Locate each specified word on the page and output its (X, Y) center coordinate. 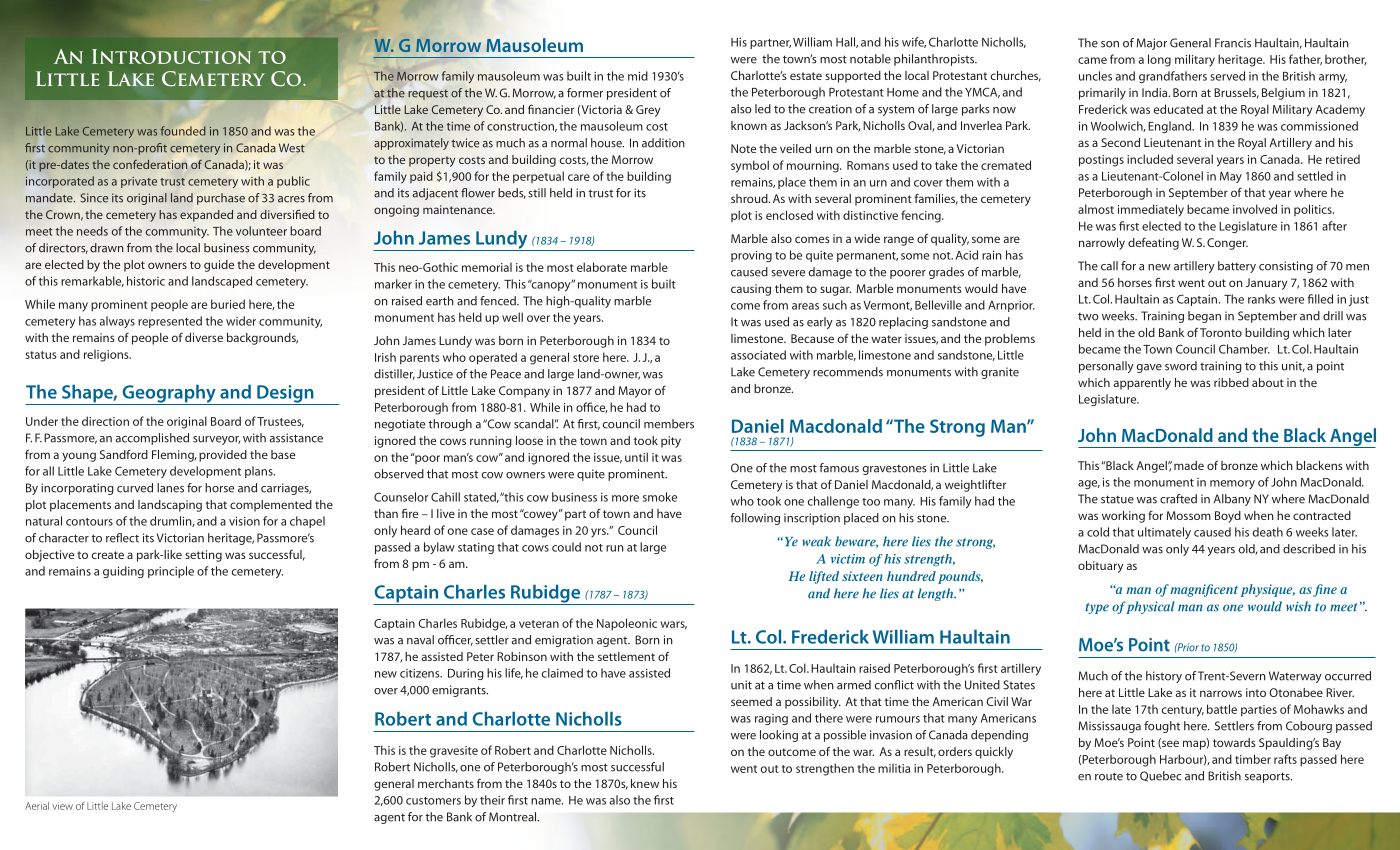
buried (228, 304)
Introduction (171, 56)
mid (638, 76)
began (1204, 317)
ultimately (1164, 533)
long (1159, 60)
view (62, 806)
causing (751, 290)
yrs (599, 533)
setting (203, 556)
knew (645, 783)
